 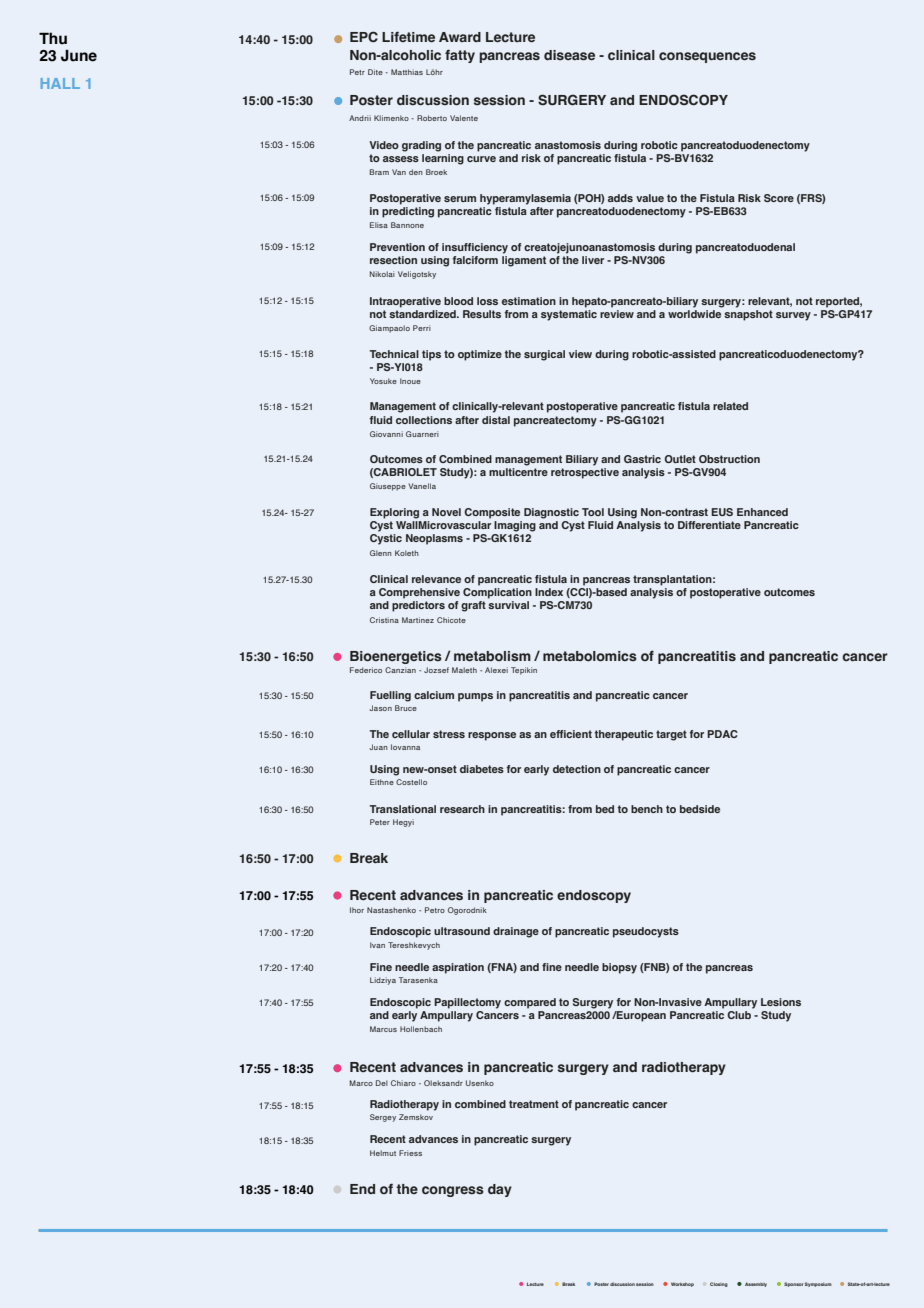 What do you see at coordinates (79, 56) in the screenshot?
I see `June` at bounding box center [79, 56].
